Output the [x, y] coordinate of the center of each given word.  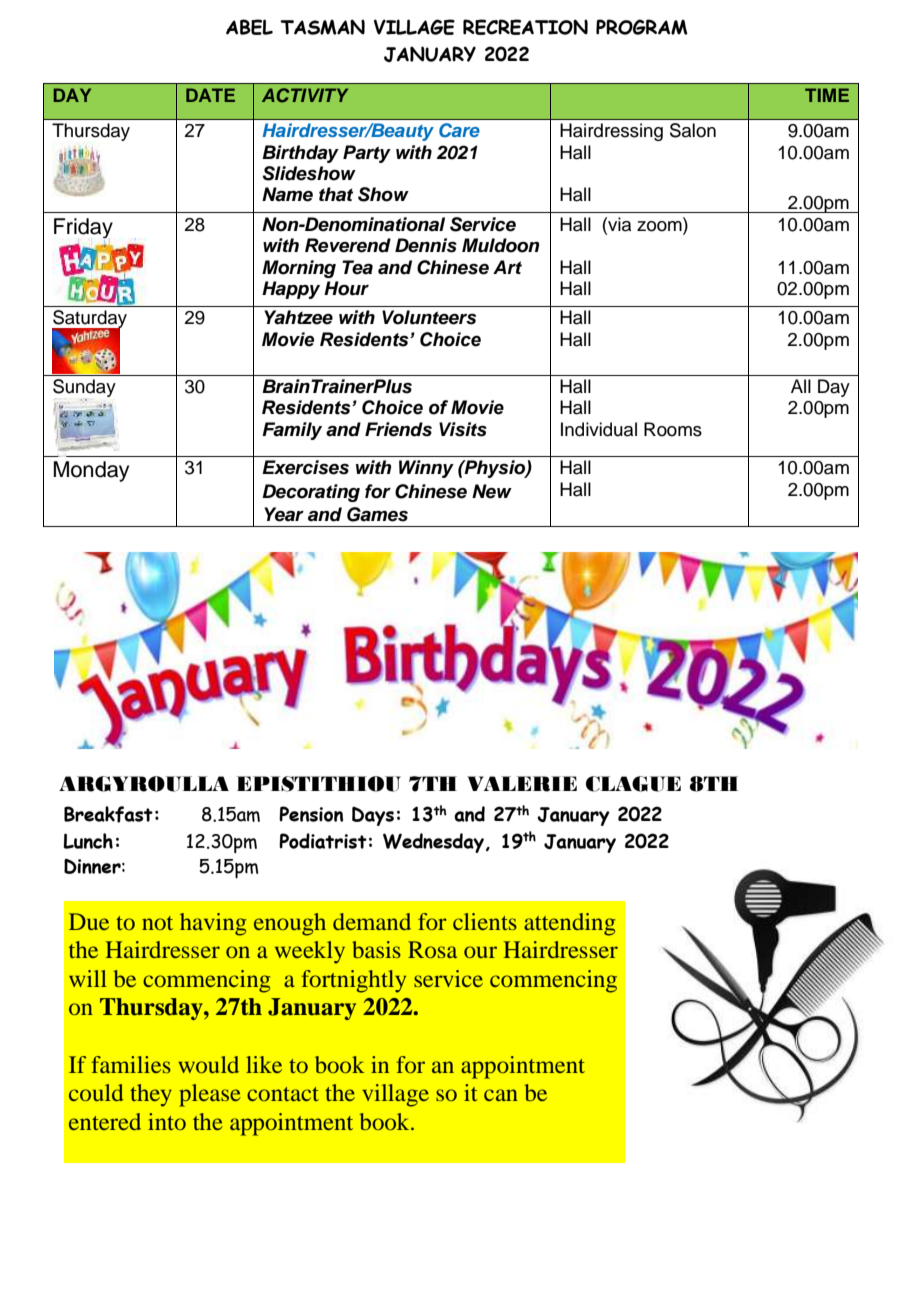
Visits [463, 429]
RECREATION [525, 27]
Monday [91, 471]
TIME [827, 95]
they [151, 1095]
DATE [210, 95]
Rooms [673, 429]
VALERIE [522, 784]
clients [485, 921]
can [501, 1095]
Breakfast [108, 814]
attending [569, 924]
